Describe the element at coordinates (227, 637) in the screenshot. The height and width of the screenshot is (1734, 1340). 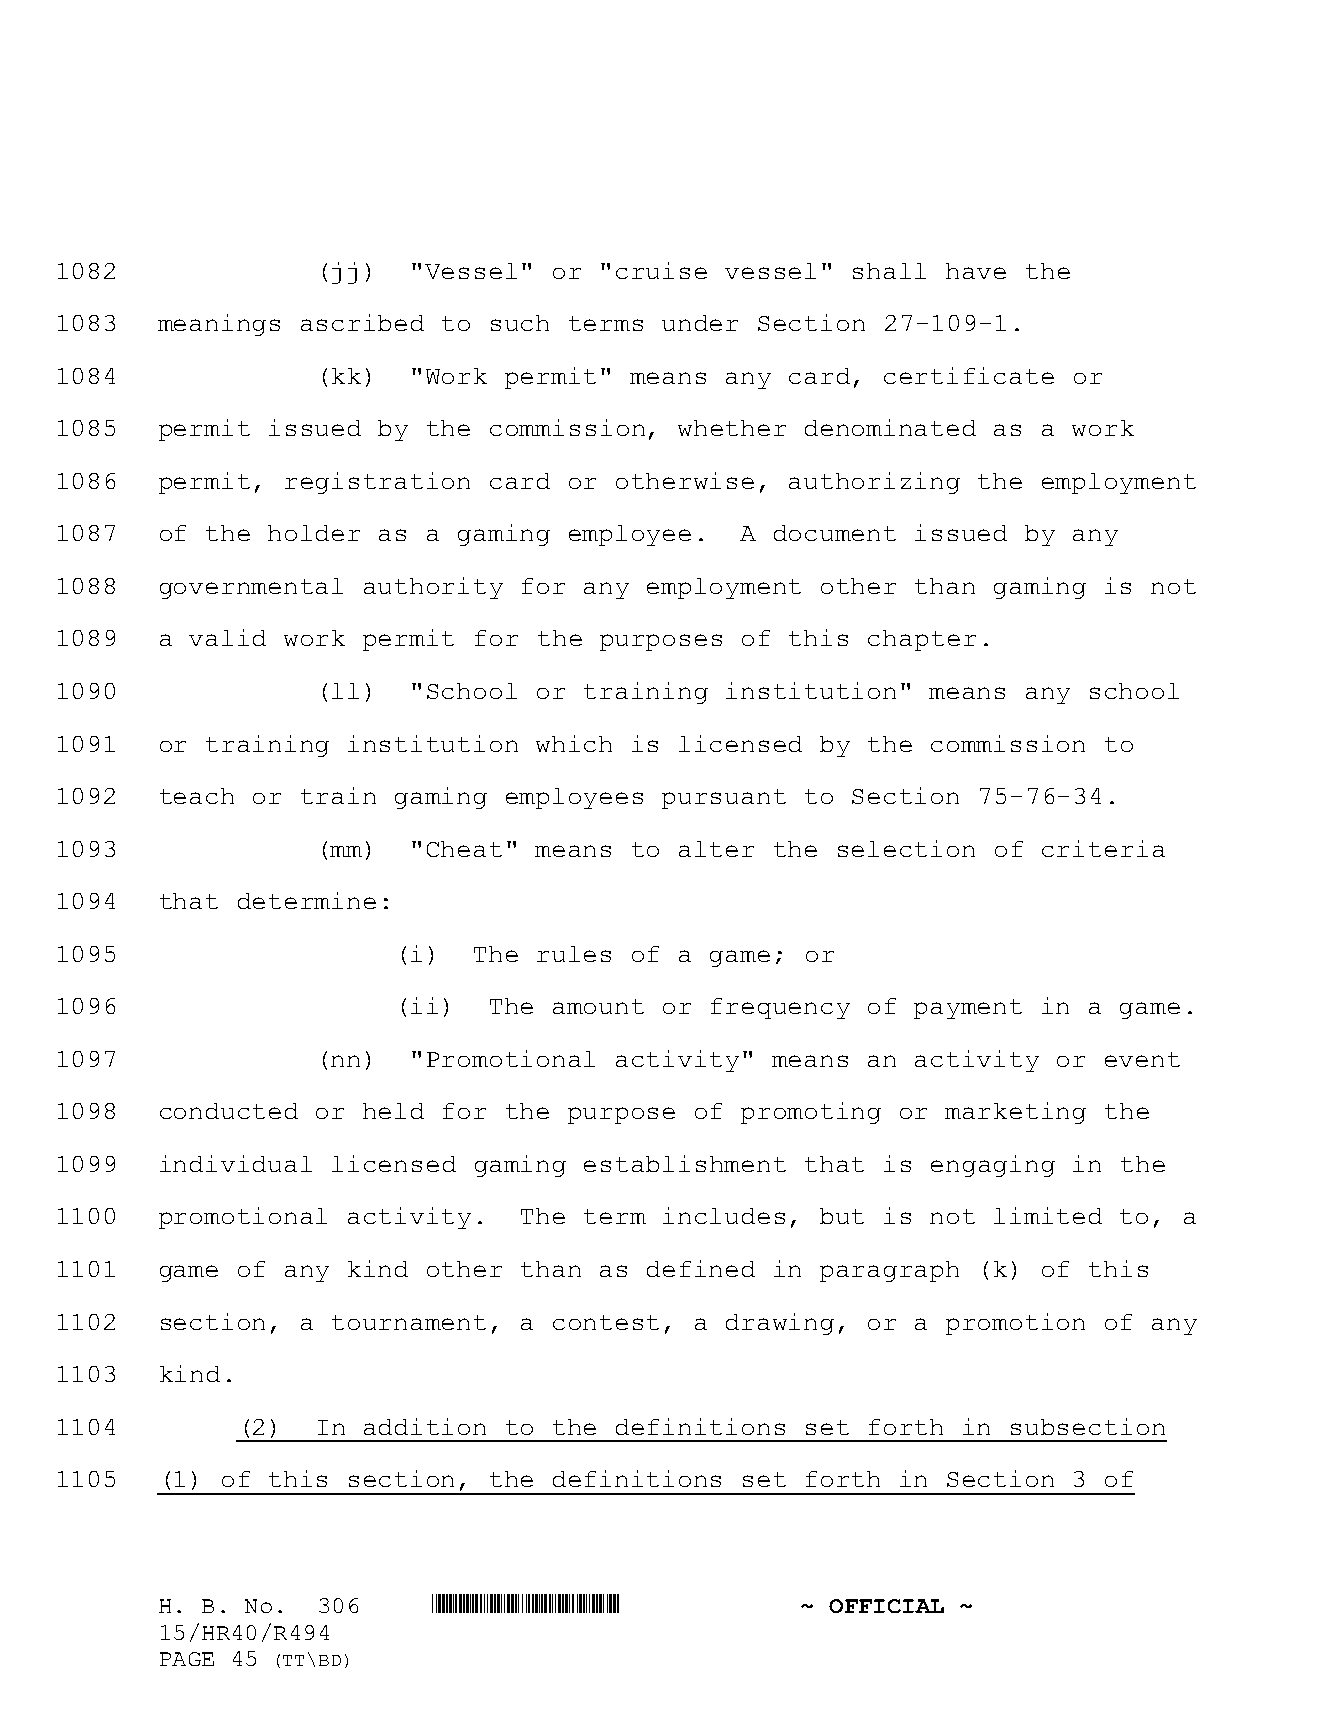
I see `valid` at that location.
